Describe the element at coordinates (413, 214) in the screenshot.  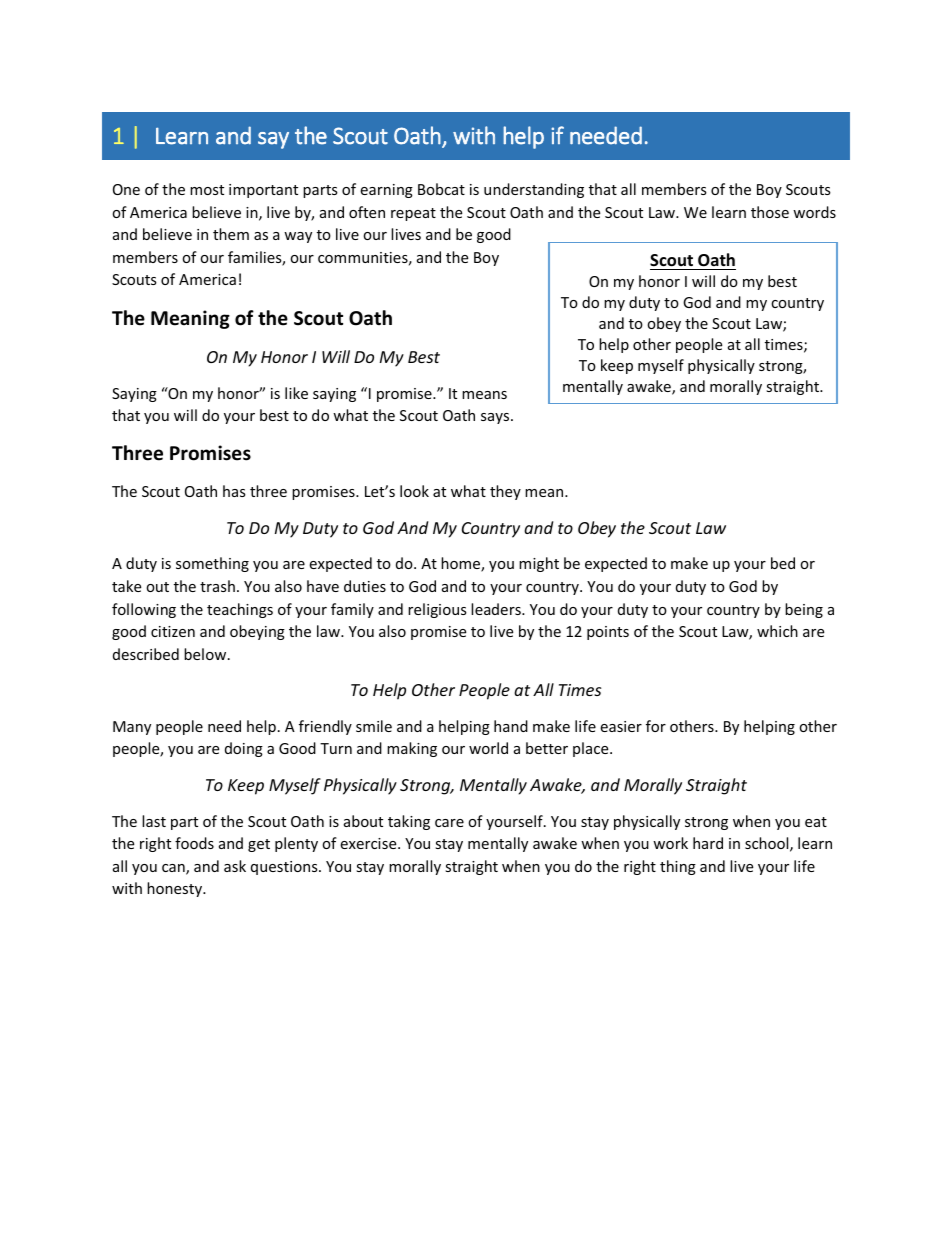
I see `repeat` at that location.
